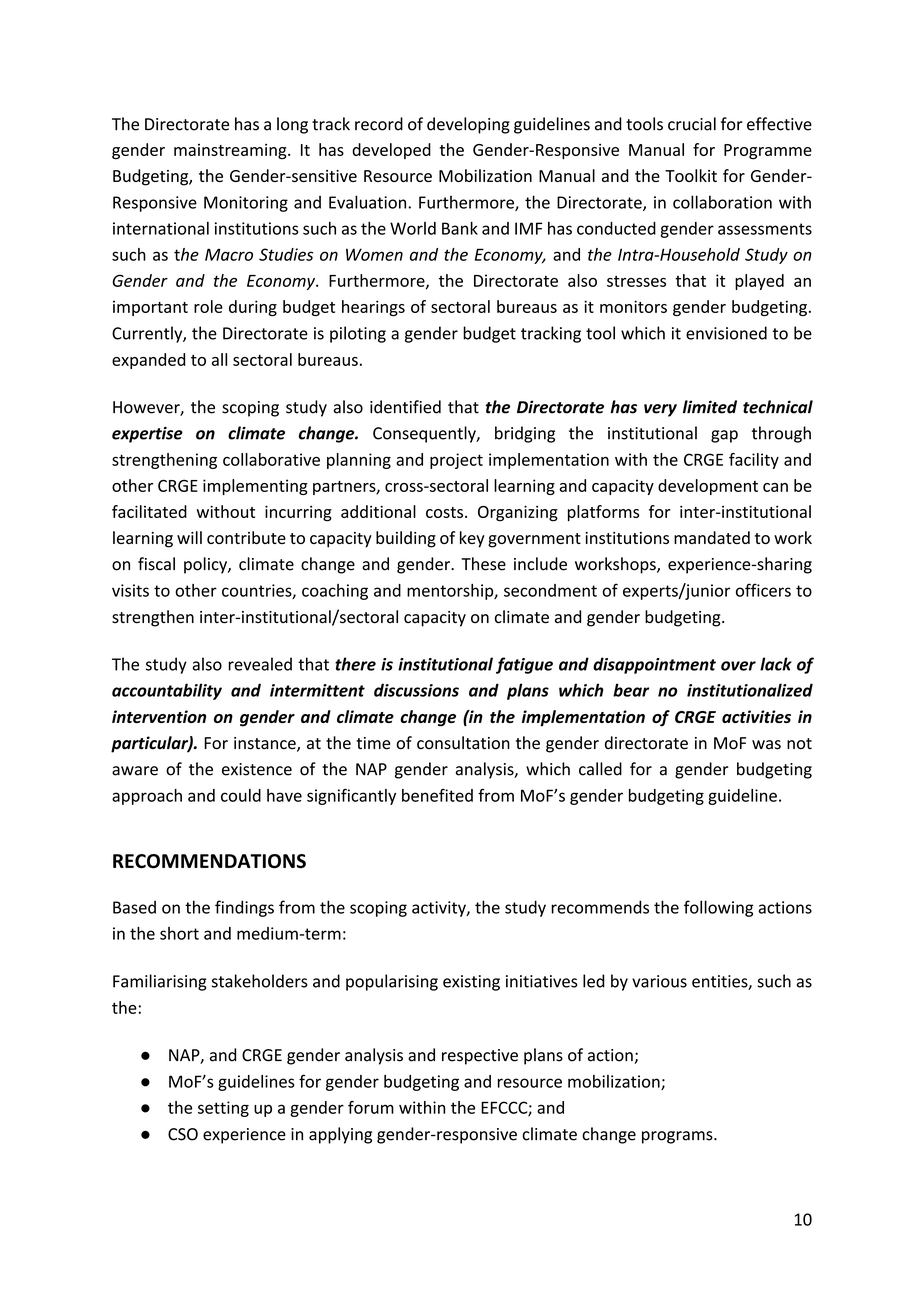 This screenshot has height=1308, width=924. Describe the element at coordinates (260, 664) in the screenshot. I see `revealed` at that location.
